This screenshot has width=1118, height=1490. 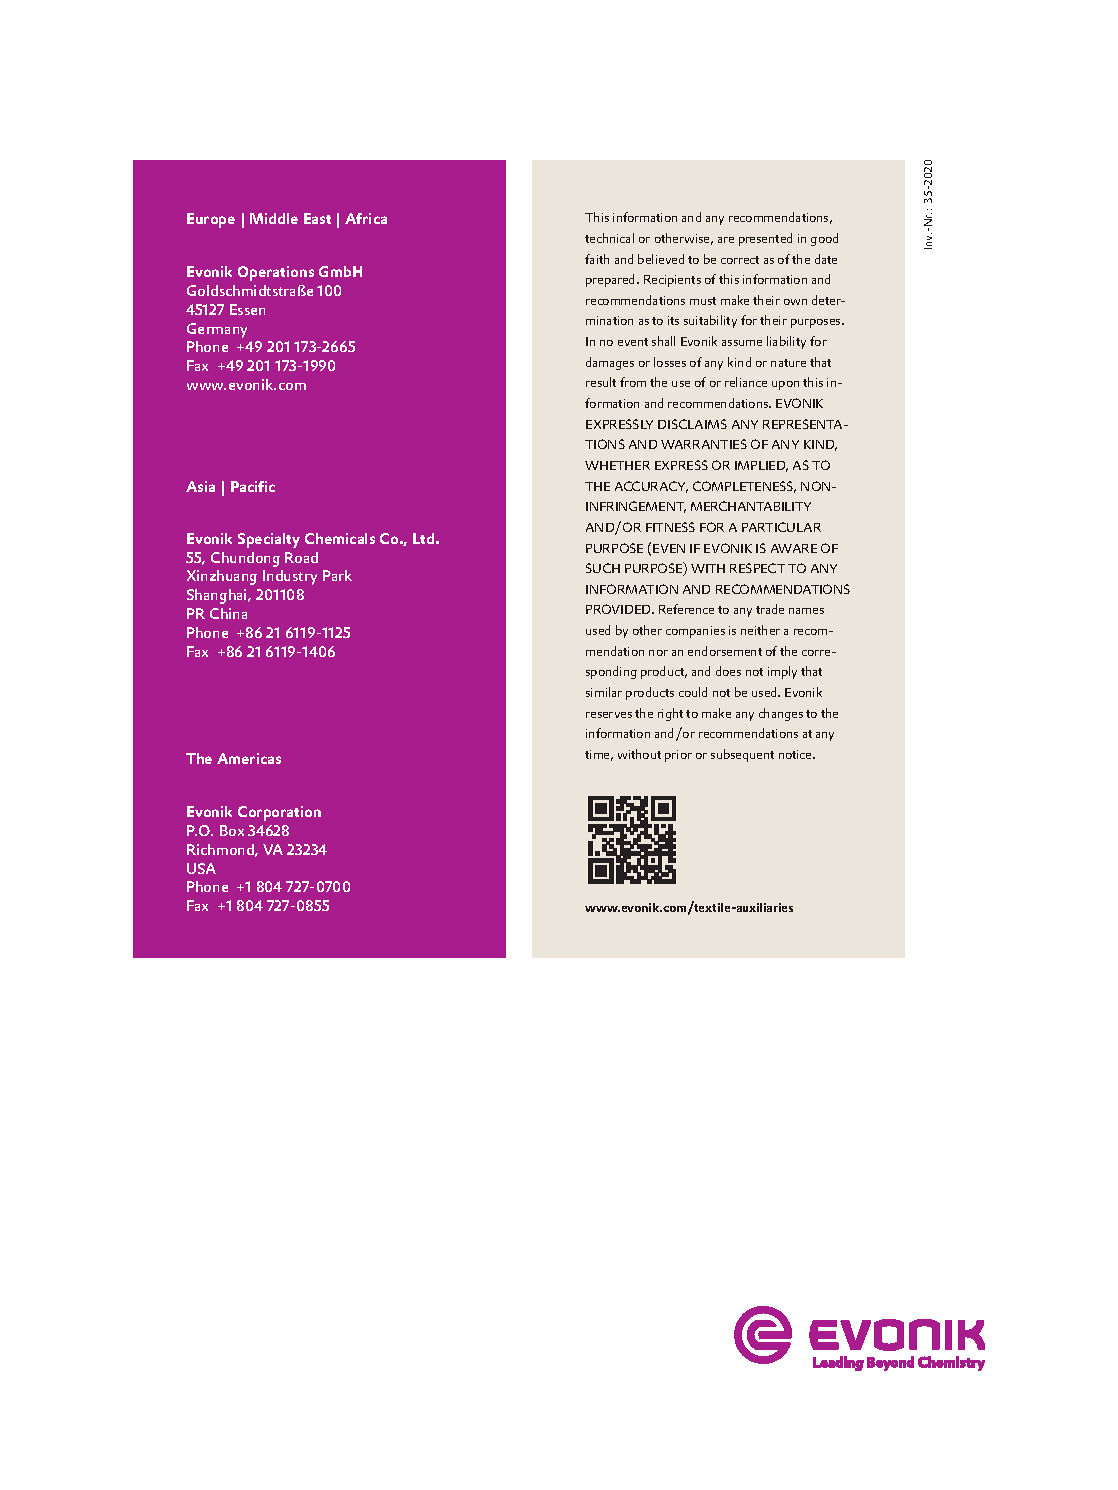 I want to click on Box, so click(x=232, y=830).
